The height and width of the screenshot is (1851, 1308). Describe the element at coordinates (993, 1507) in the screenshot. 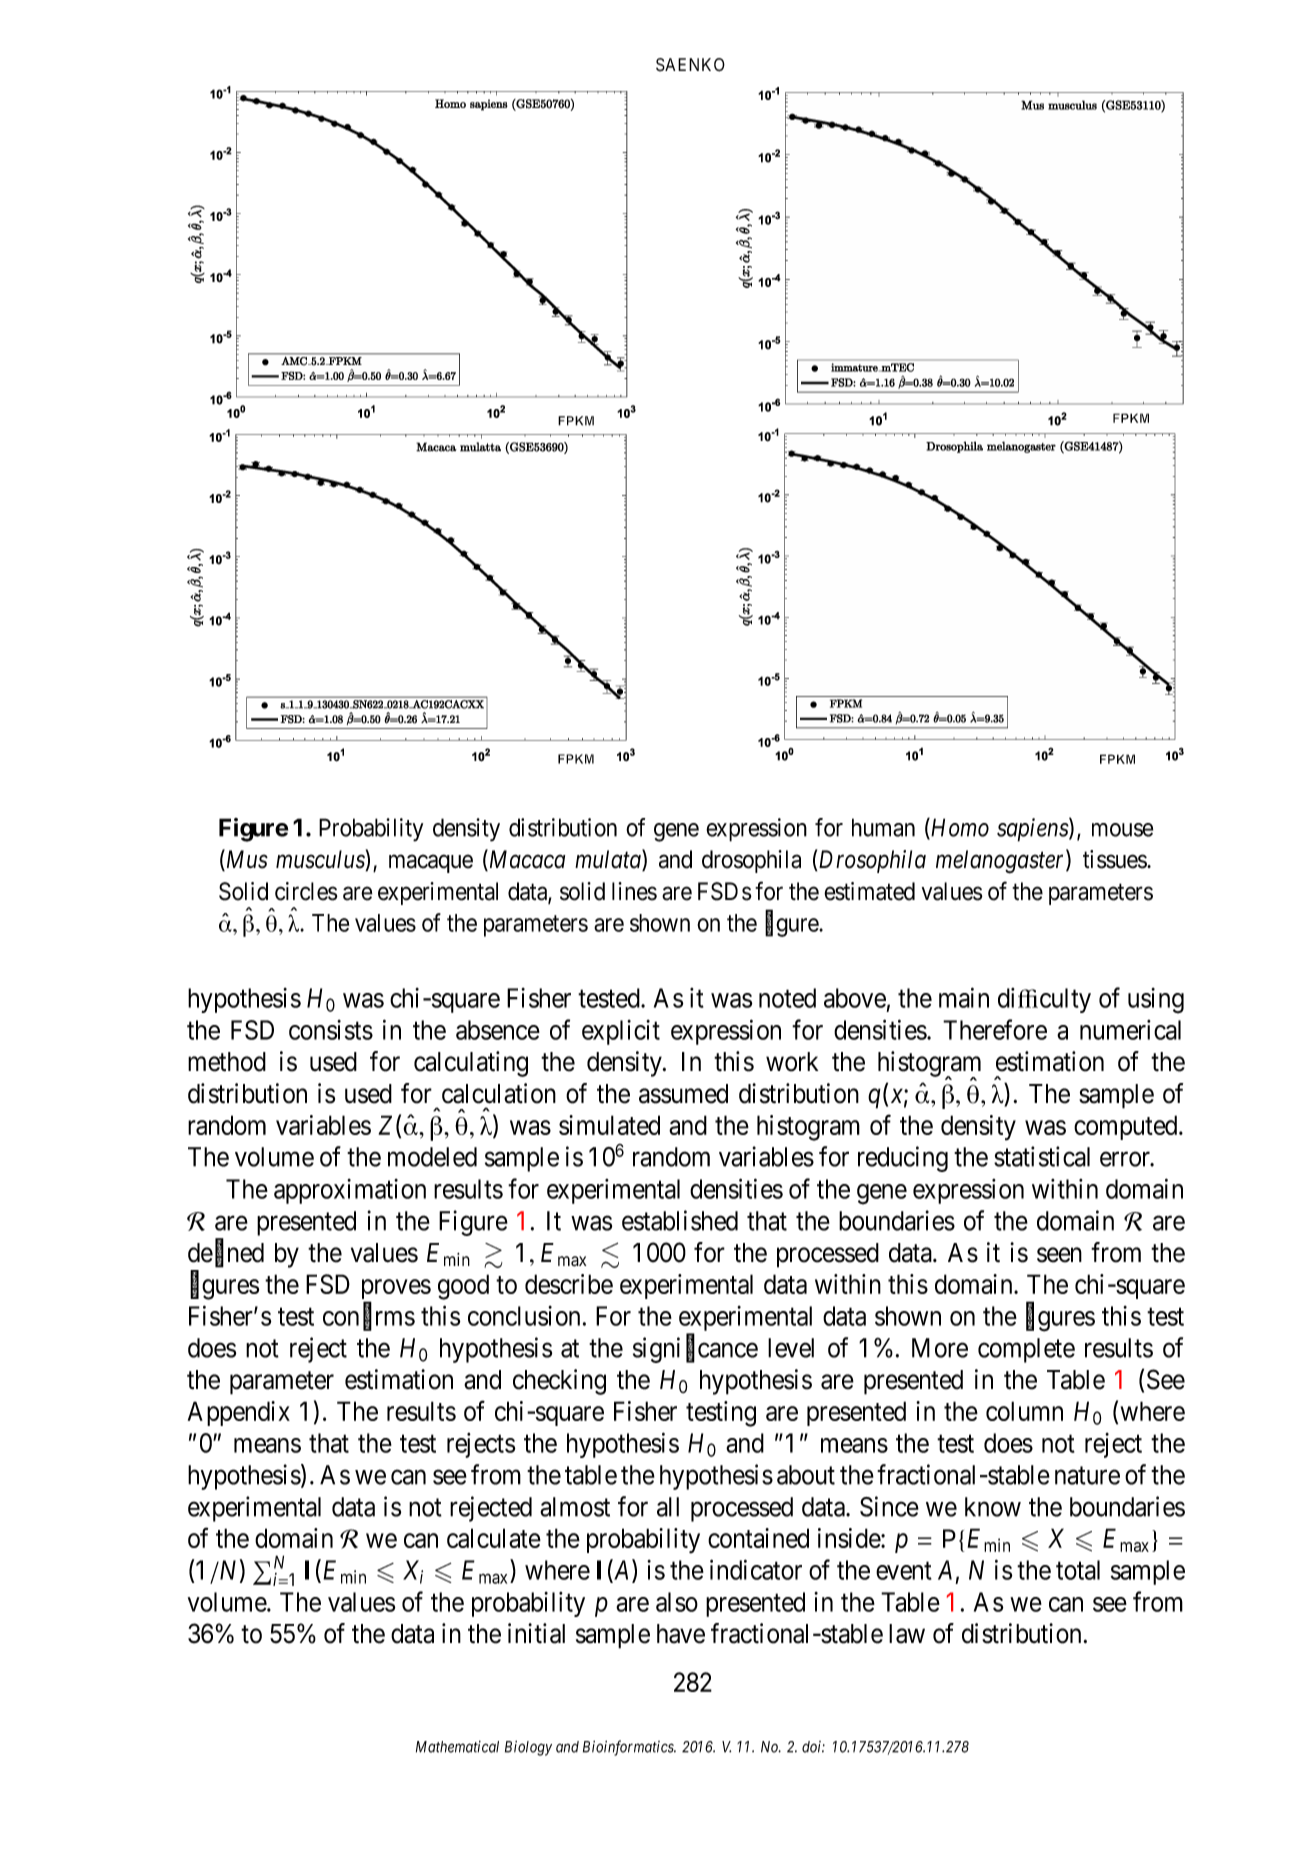

I see `know` at that location.
